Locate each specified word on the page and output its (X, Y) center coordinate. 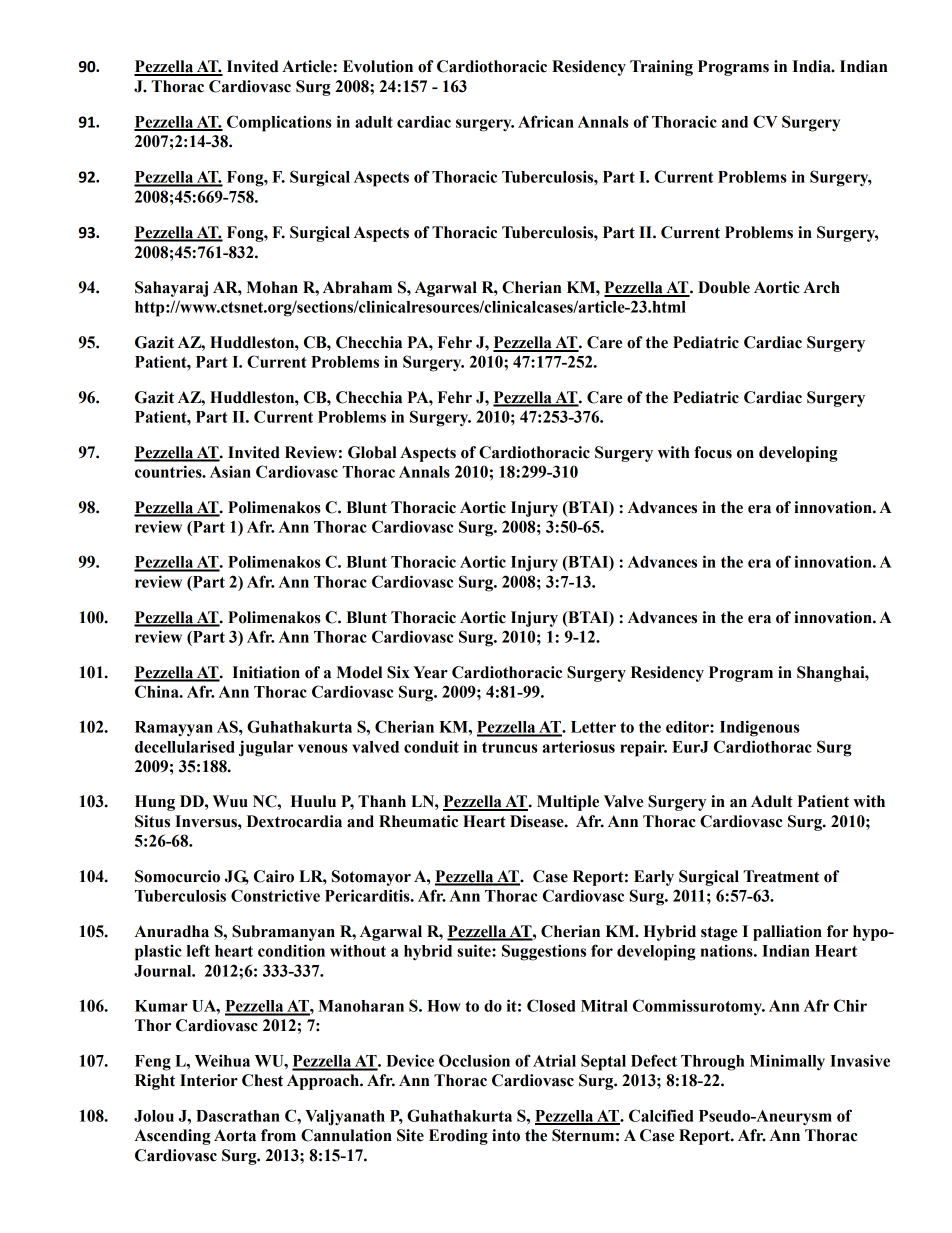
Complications (279, 123)
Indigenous (760, 728)
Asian (230, 471)
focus (713, 452)
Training (661, 68)
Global (372, 452)
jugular (266, 748)
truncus (510, 747)
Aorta (235, 1135)
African (546, 121)
